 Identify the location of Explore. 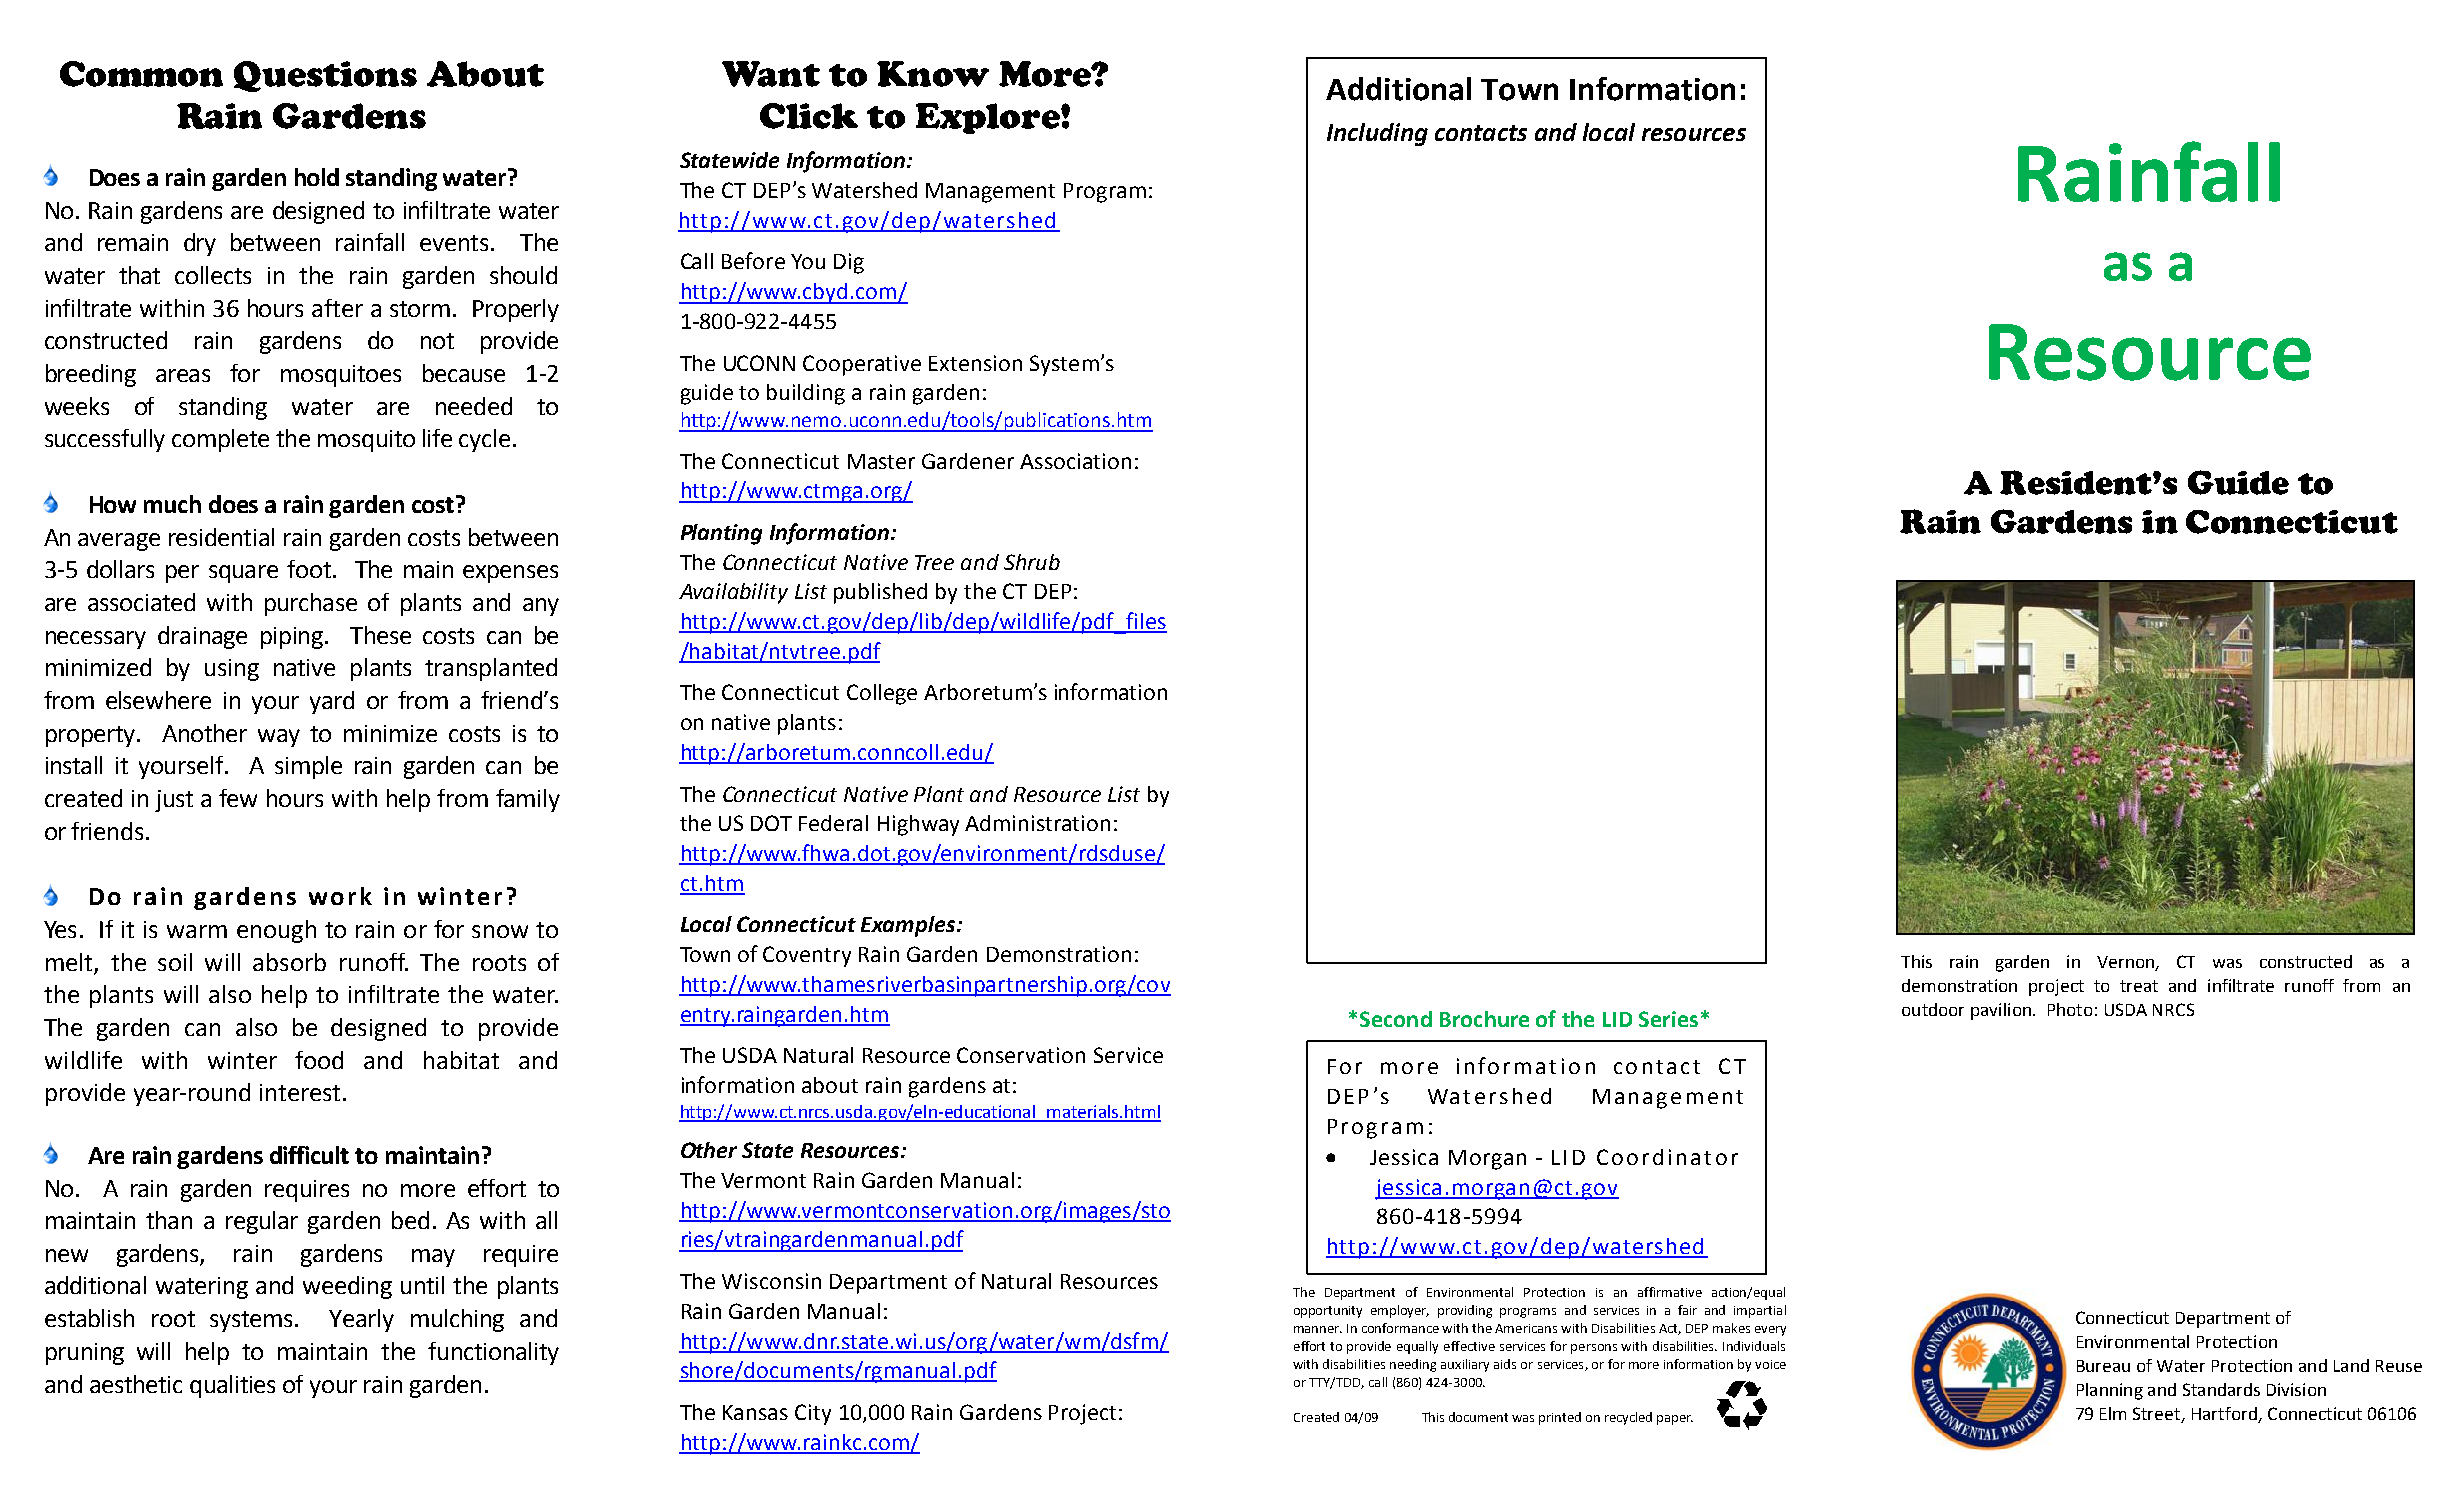
(989, 118).
